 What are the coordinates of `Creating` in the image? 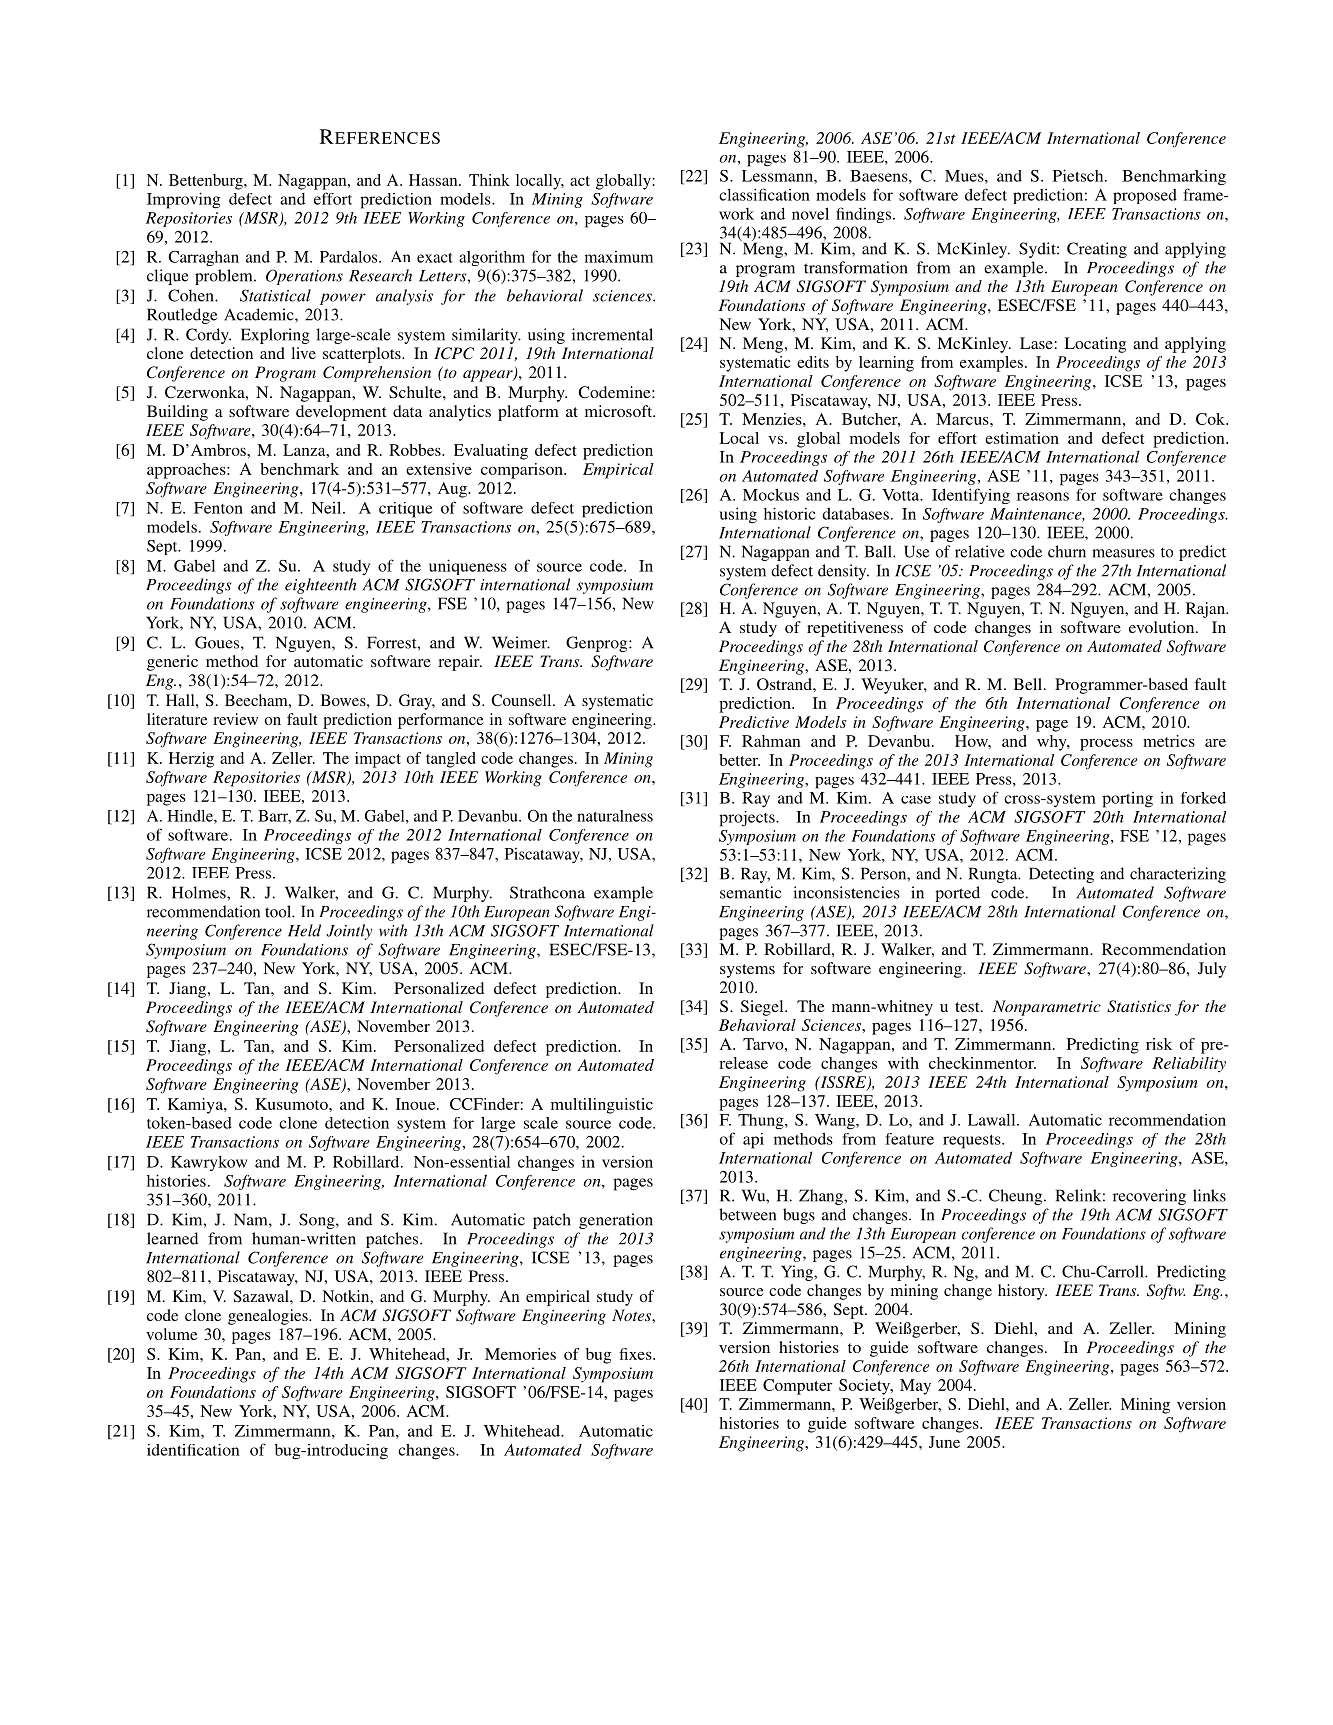 It's located at (1097, 250).
